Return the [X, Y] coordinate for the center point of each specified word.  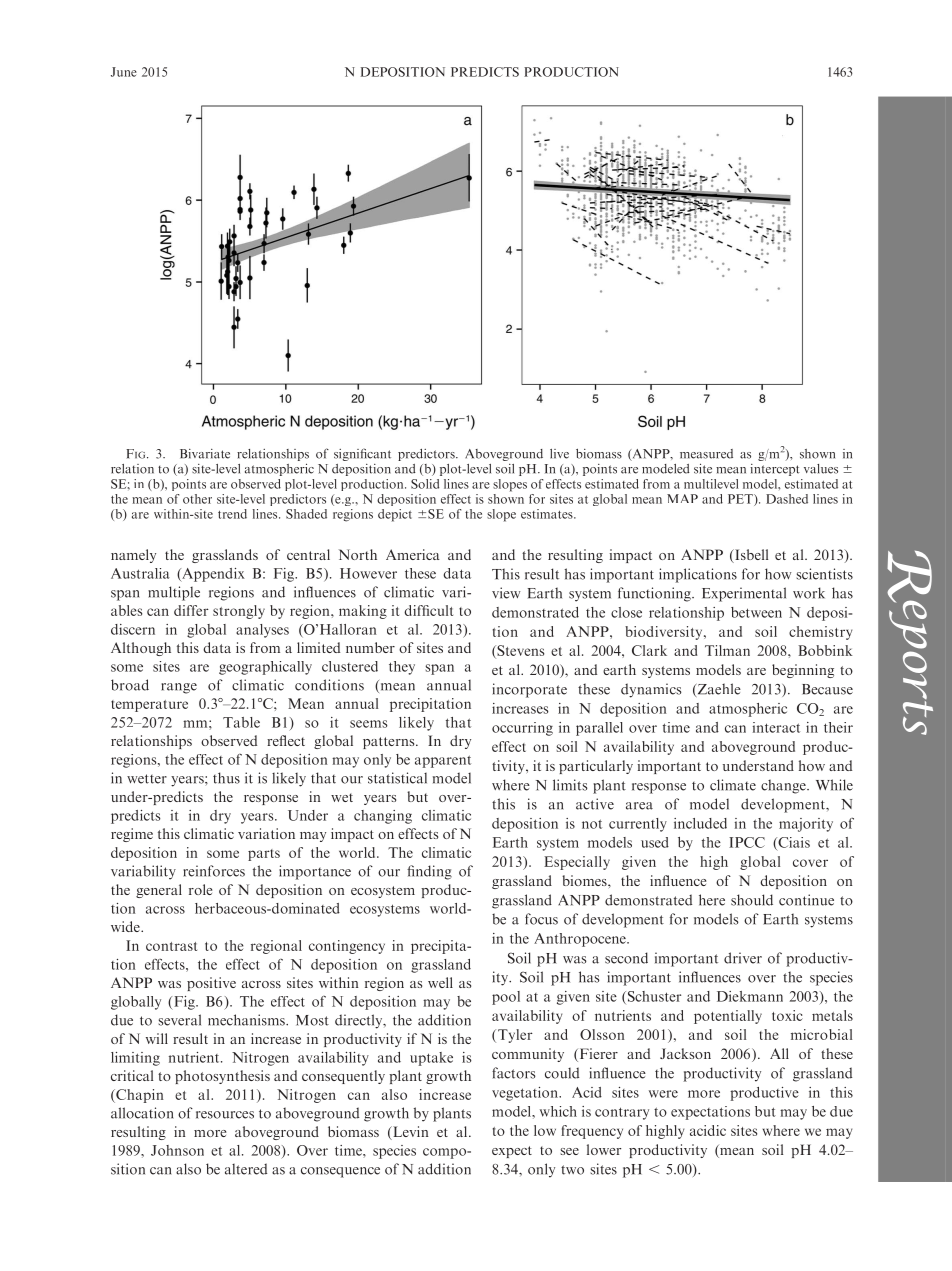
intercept [775, 470]
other [197, 499]
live [559, 454]
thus [226, 778]
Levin [410, 1133]
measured [706, 454]
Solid [425, 484]
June [124, 72]
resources [225, 1115]
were [663, 1094]
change [784, 786]
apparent [443, 761]
